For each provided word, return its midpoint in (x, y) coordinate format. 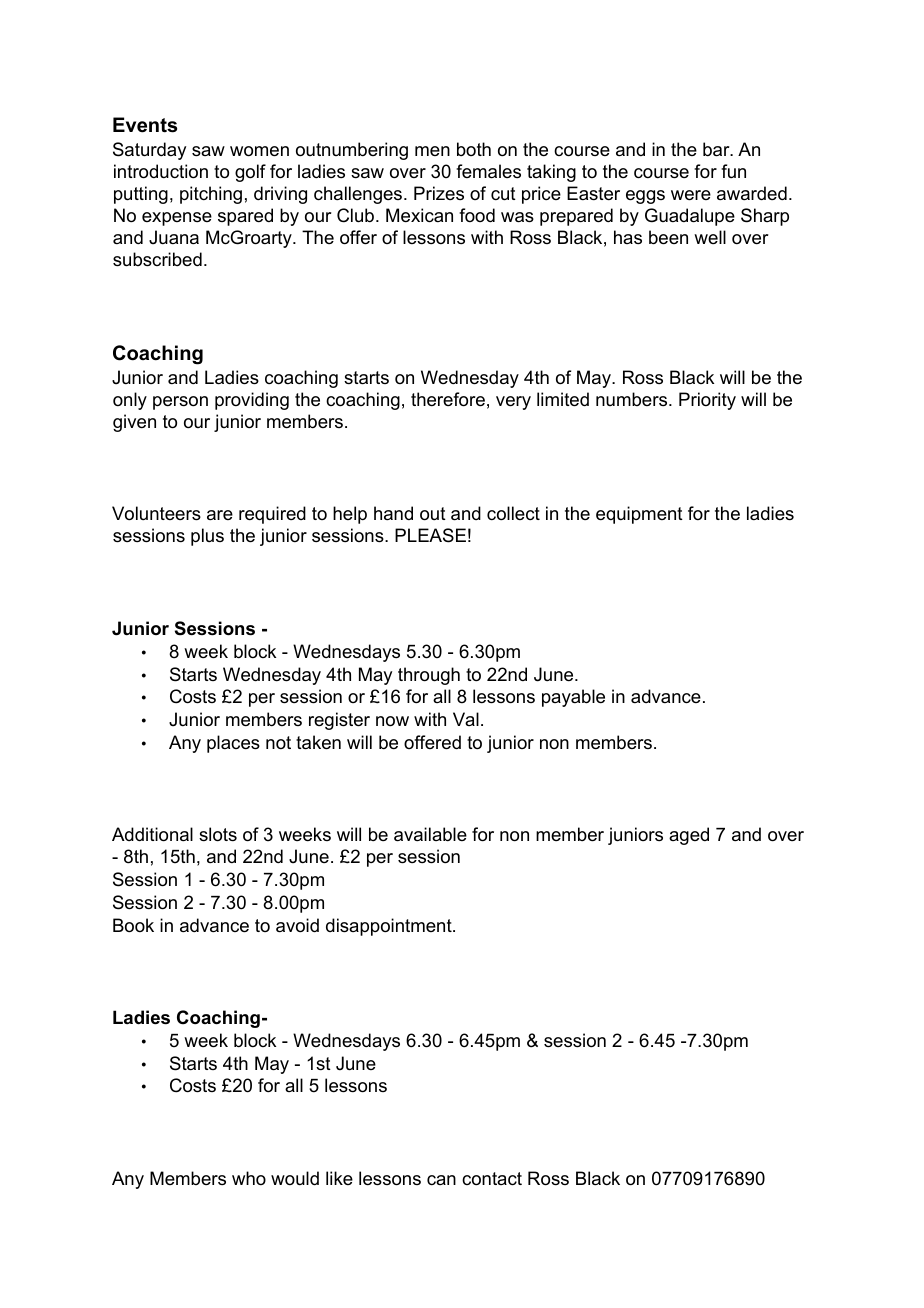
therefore (448, 399)
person (180, 403)
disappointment (390, 927)
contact (492, 1179)
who (249, 1178)
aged (689, 836)
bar (717, 149)
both (474, 149)
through (429, 676)
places (233, 744)
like (339, 1178)
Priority (707, 401)
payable (573, 698)
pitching (211, 195)
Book (133, 925)
